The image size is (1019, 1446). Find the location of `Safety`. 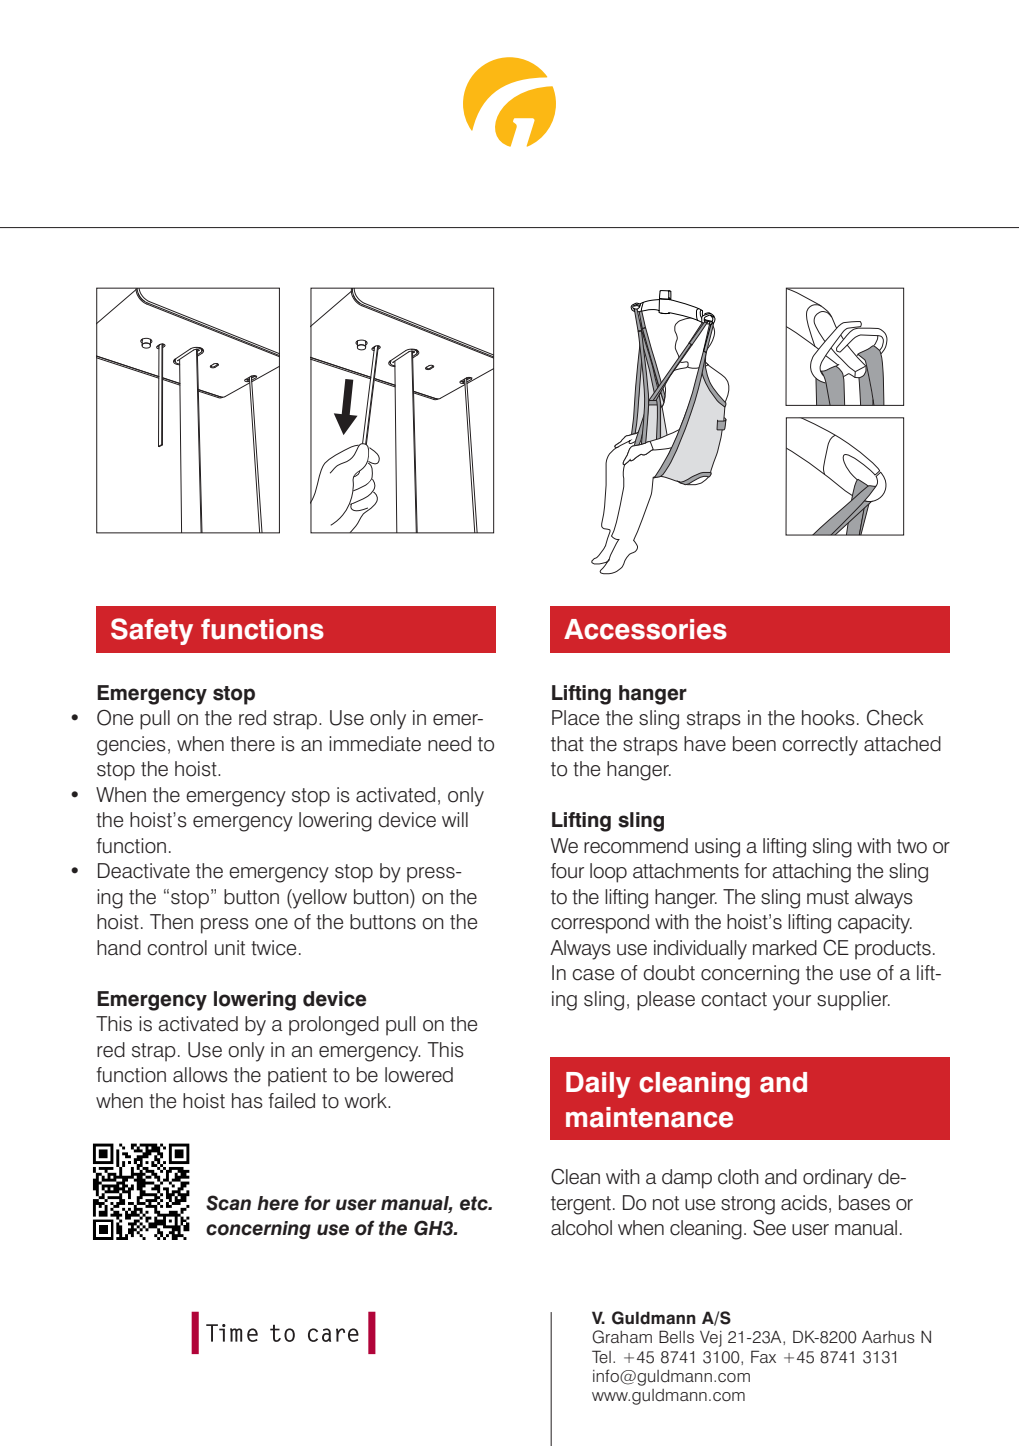

Safety is located at coordinates (152, 631).
